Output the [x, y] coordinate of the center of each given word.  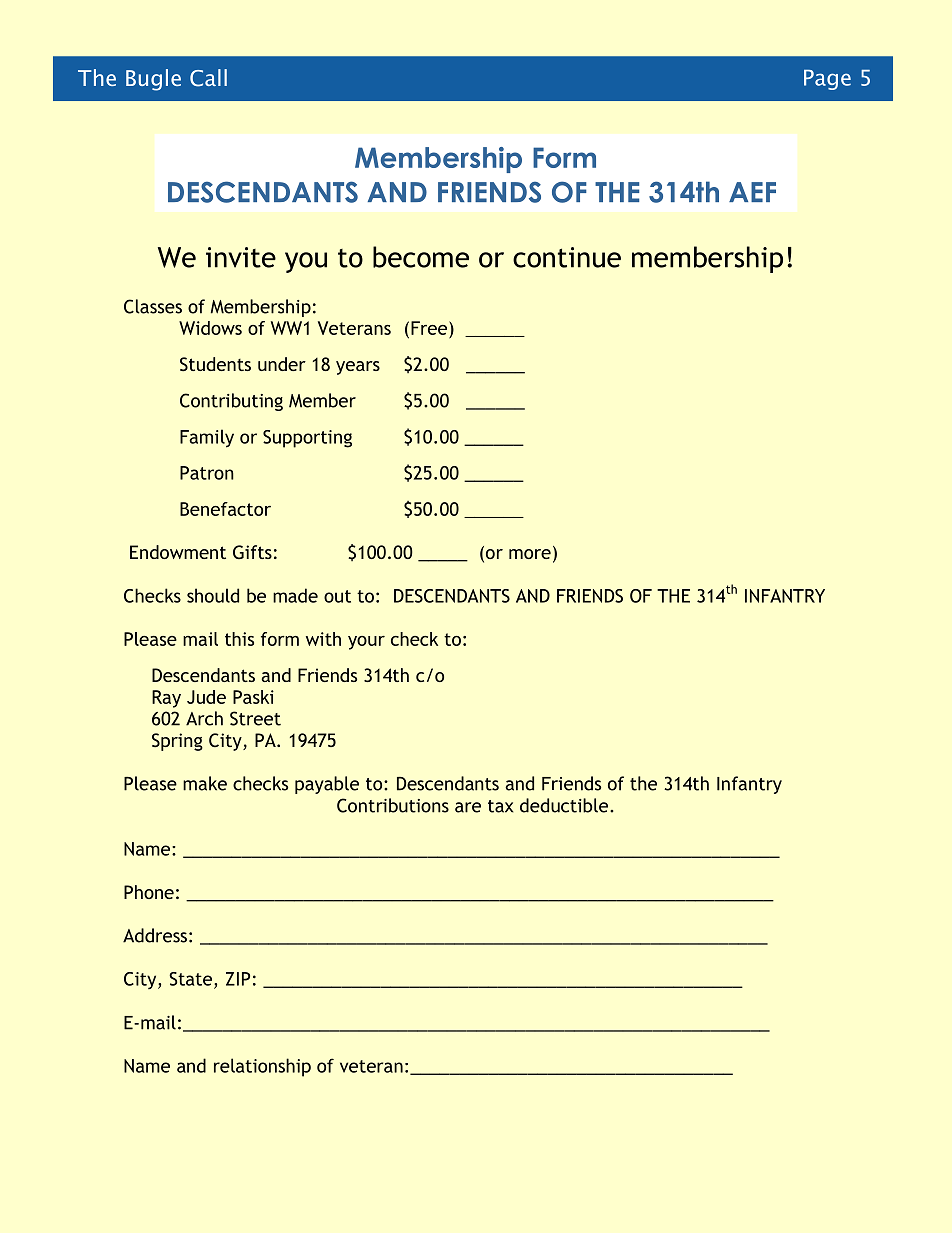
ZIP [238, 979]
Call [208, 78]
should [213, 595]
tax [500, 806]
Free [429, 328]
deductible [564, 805]
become [421, 257]
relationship [262, 1067]
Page [827, 80]
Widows [210, 328]
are [468, 807]
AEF [752, 192]
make [205, 783]
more [530, 554]
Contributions [393, 805]
